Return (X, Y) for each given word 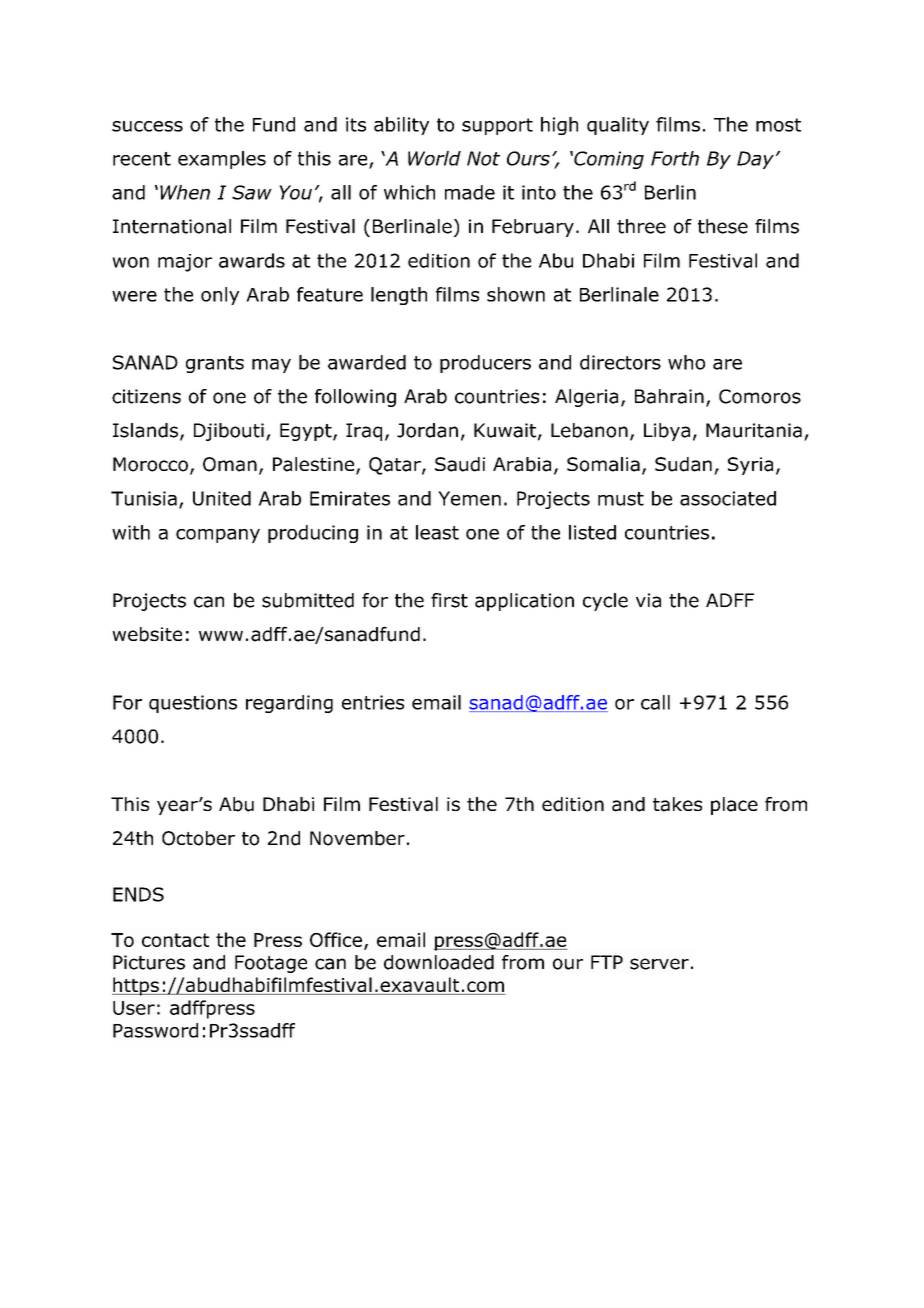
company (218, 536)
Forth (675, 158)
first (449, 600)
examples (222, 160)
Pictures (149, 962)
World (434, 158)
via (648, 600)
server (659, 964)
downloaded (439, 962)
